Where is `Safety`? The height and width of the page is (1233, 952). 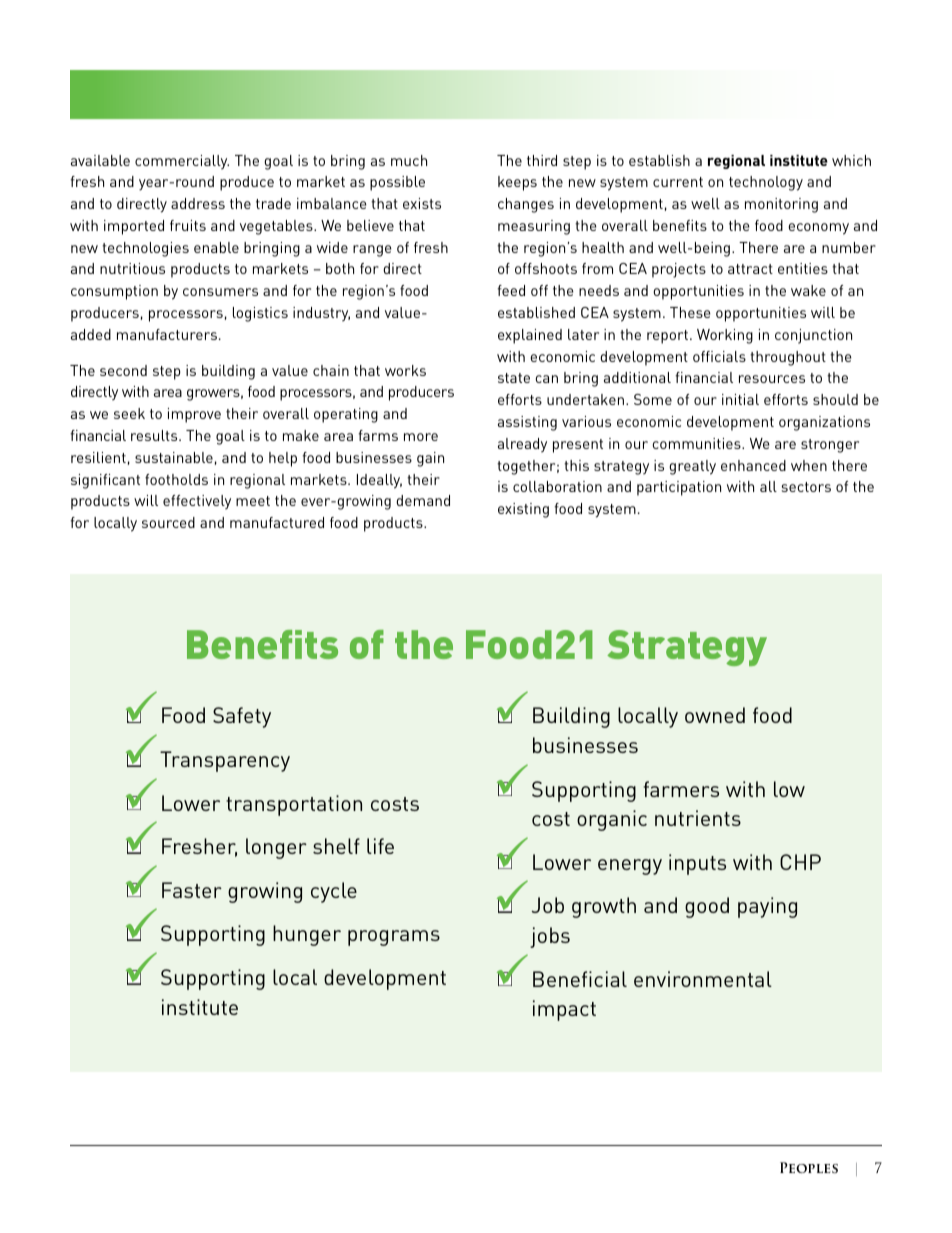 Safety is located at coordinates (242, 717).
